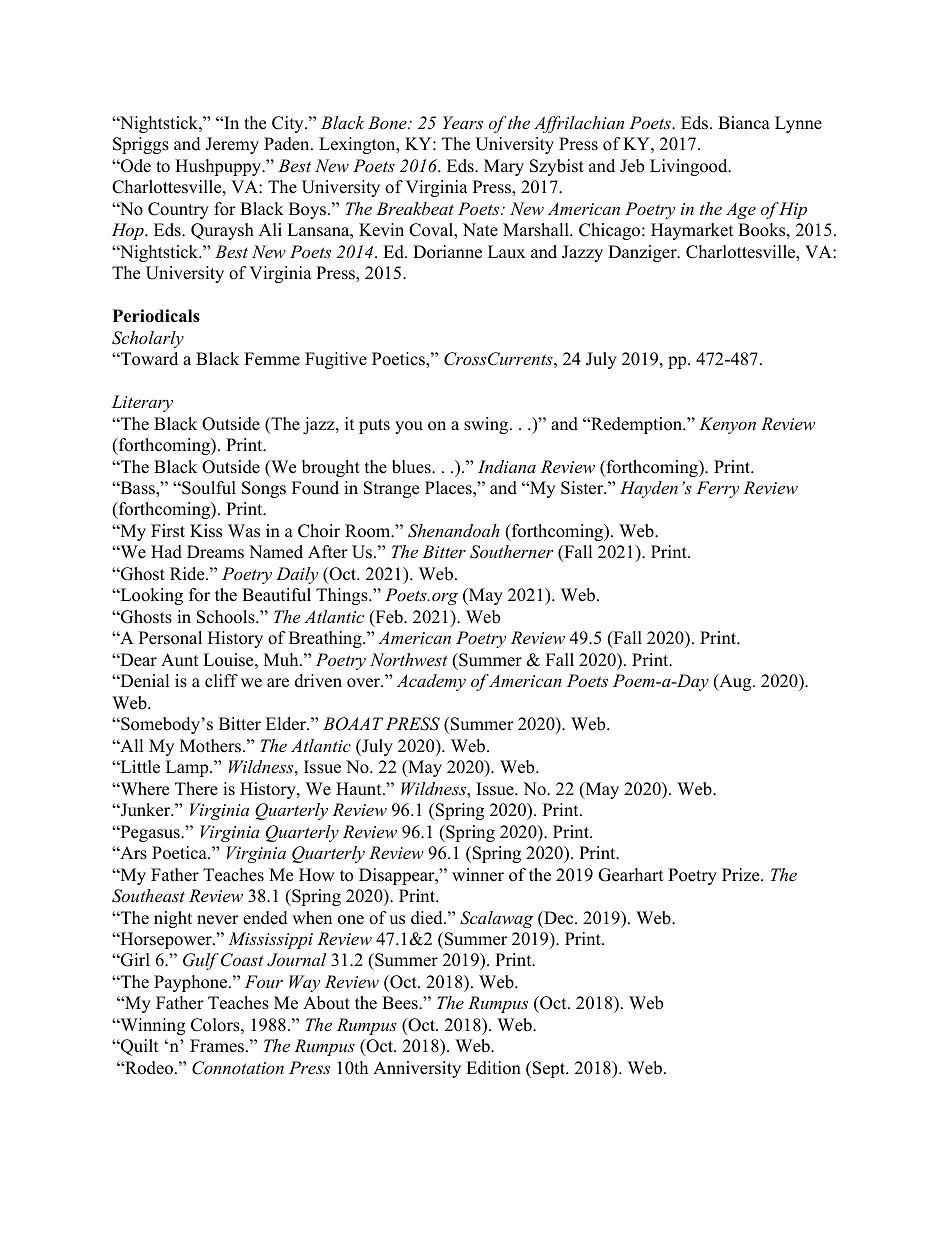 This image has width=952, height=1233. Describe the element at coordinates (399, 360) in the image. I see `Poetics` at that location.
